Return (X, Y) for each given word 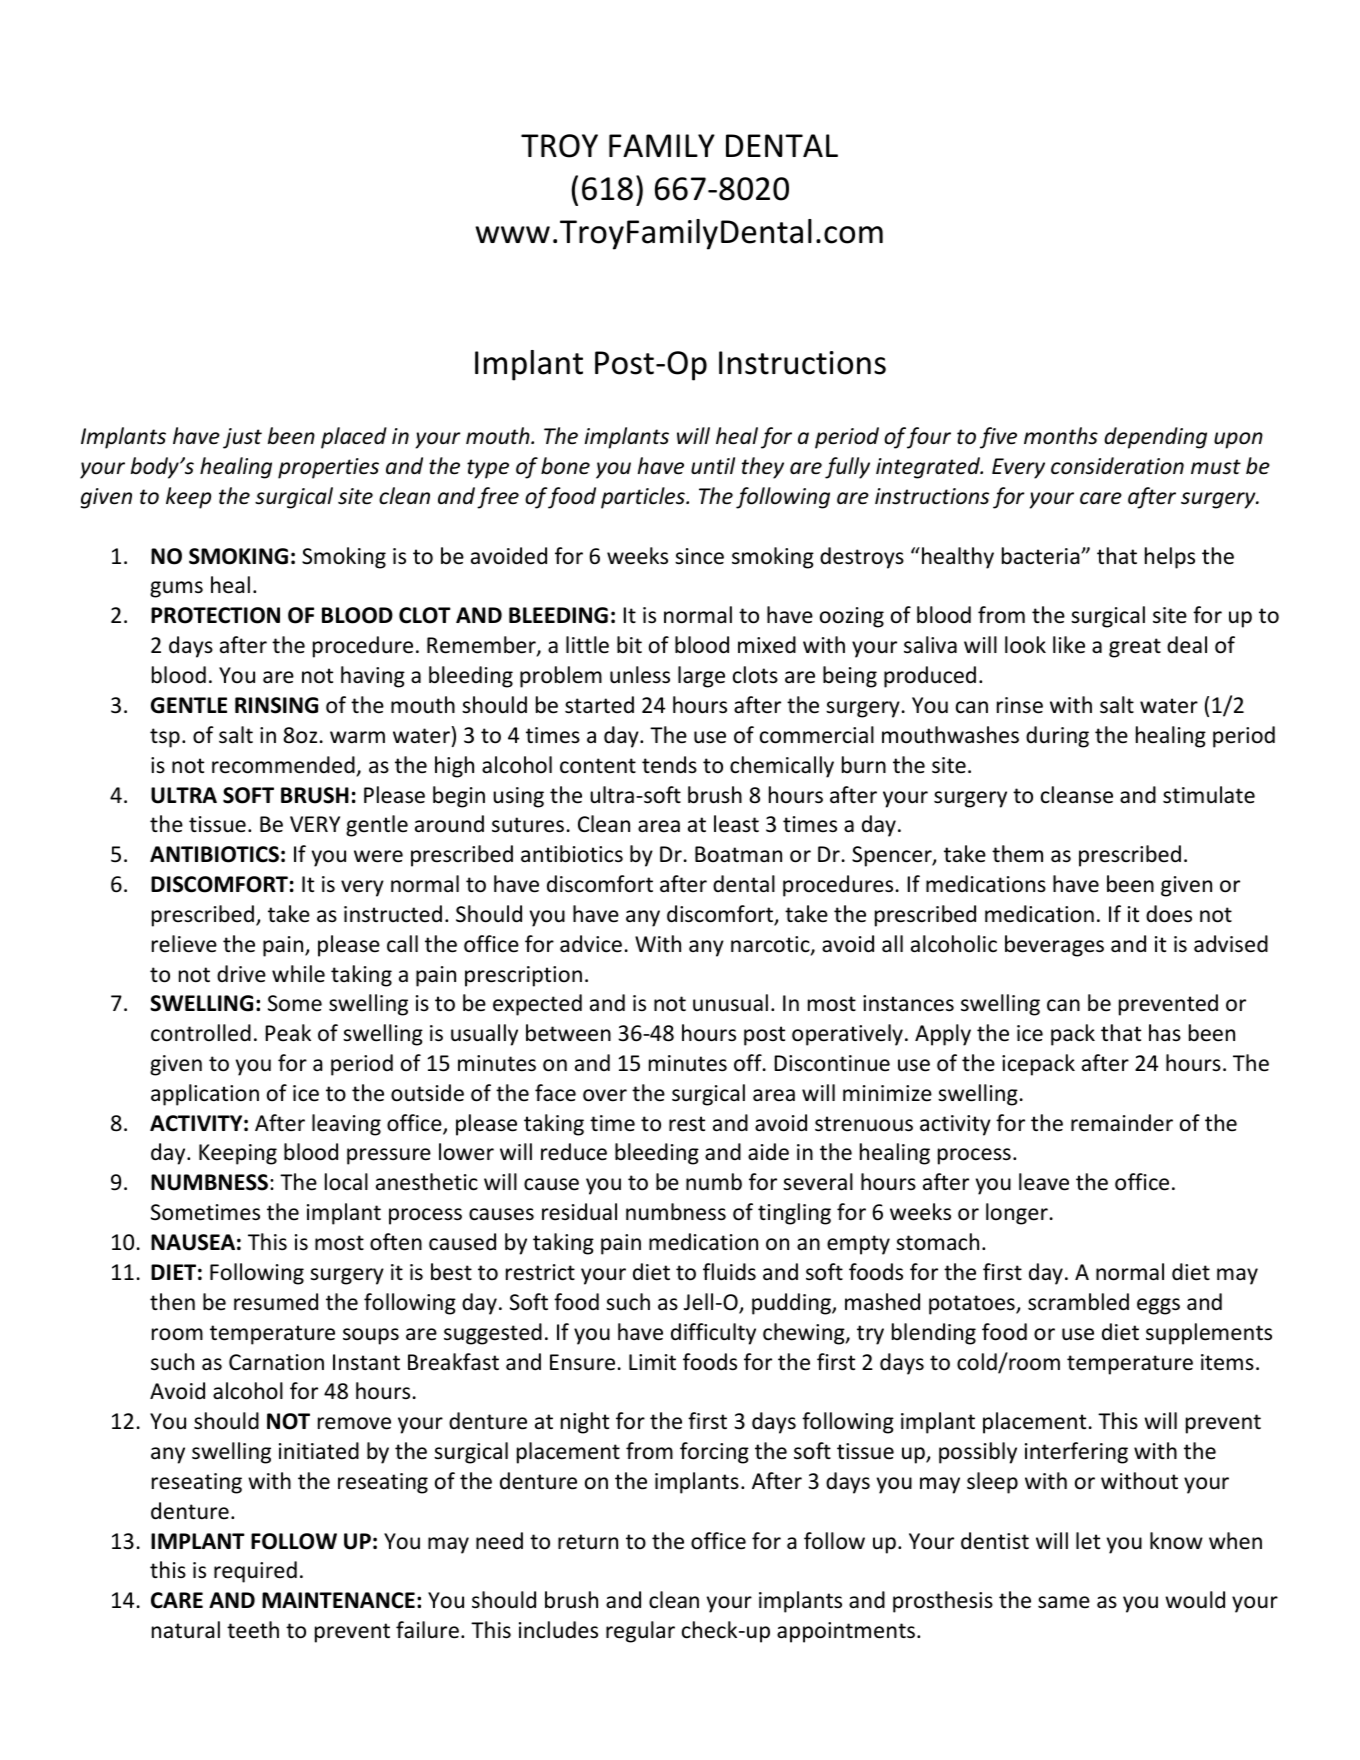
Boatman (738, 854)
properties (328, 468)
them (1017, 854)
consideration (1117, 466)
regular (640, 1632)
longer (1017, 1214)
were (378, 856)
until (713, 466)
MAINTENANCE (338, 1600)
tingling (794, 1214)
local (346, 1182)
